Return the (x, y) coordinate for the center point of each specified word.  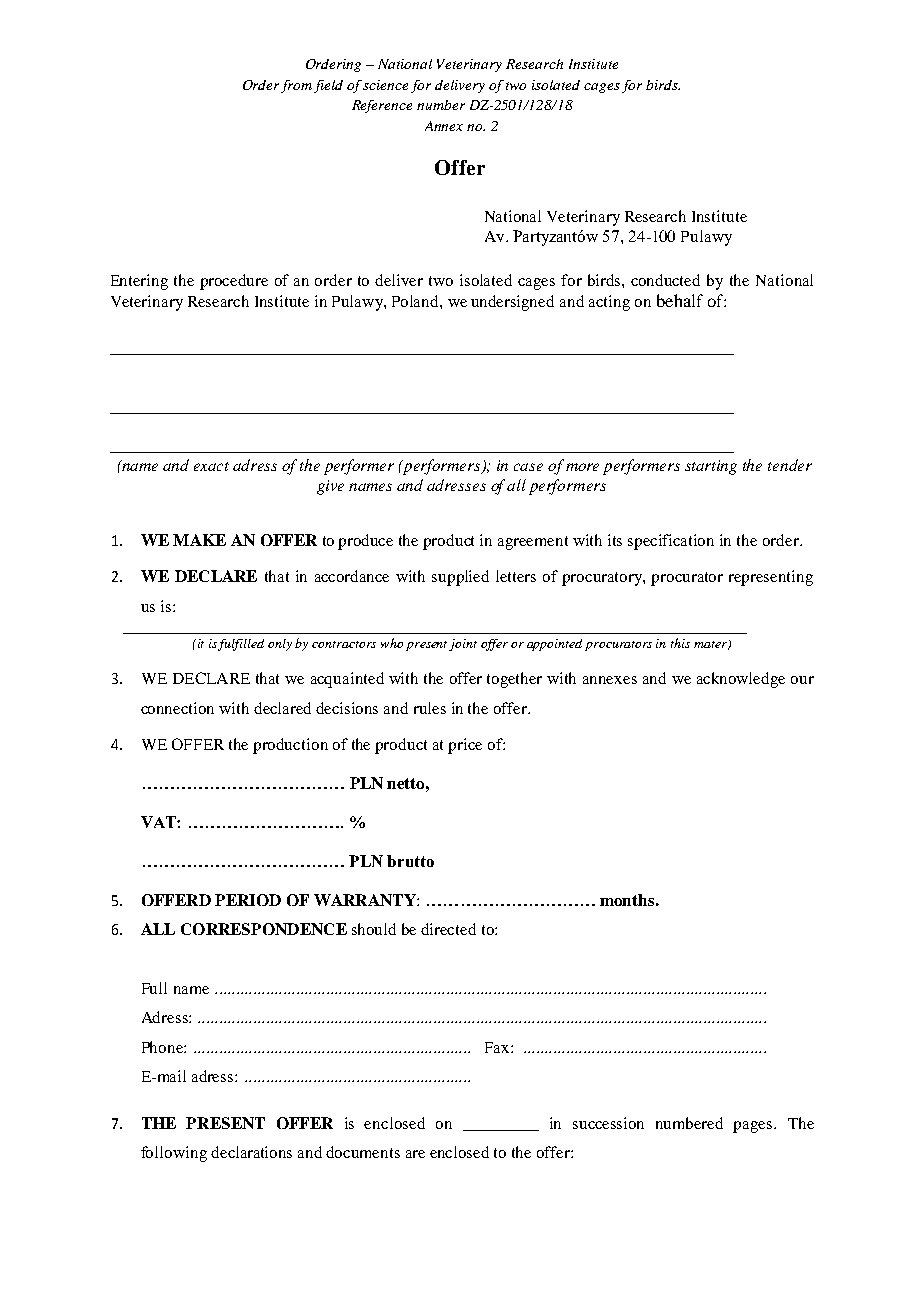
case (528, 467)
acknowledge (741, 680)
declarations (251, 1152)
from (296, 86)
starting (711, 467)
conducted (665, 280)
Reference (382, 106)
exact (211, 466)
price (465, 746)
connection (177, 708)
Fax (498, 1047)
